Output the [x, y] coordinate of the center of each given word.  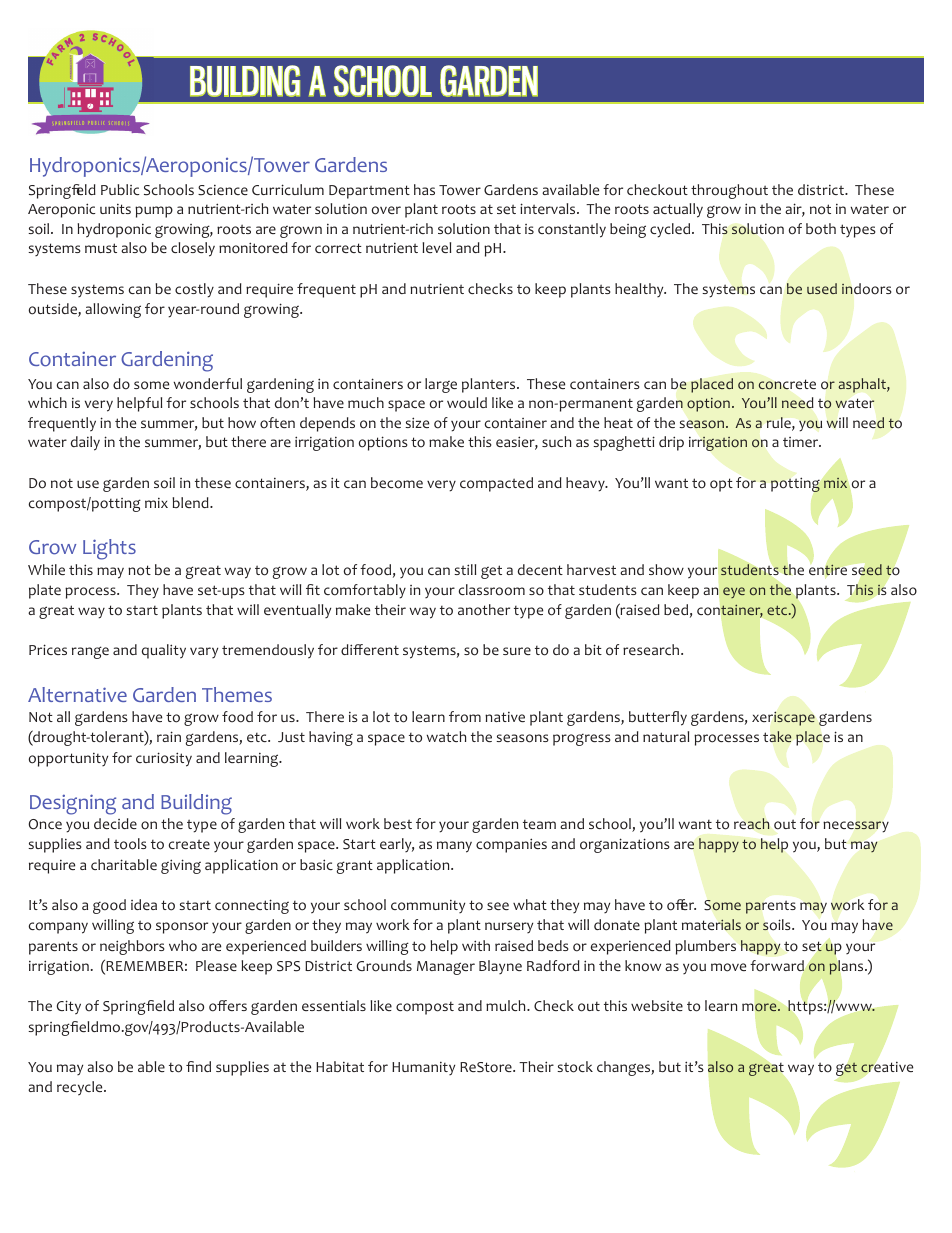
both [821, 229]
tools [130, 844]
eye [734, 592]
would [467, 403]
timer [802, 442]
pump [154, 212]
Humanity [423, 1068]
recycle [81, 1088]
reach [752, 824]
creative [887, 1067]
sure [517, 651]
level [436, 247]
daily [85, 443]
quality [164, 651]
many [454, 847]
